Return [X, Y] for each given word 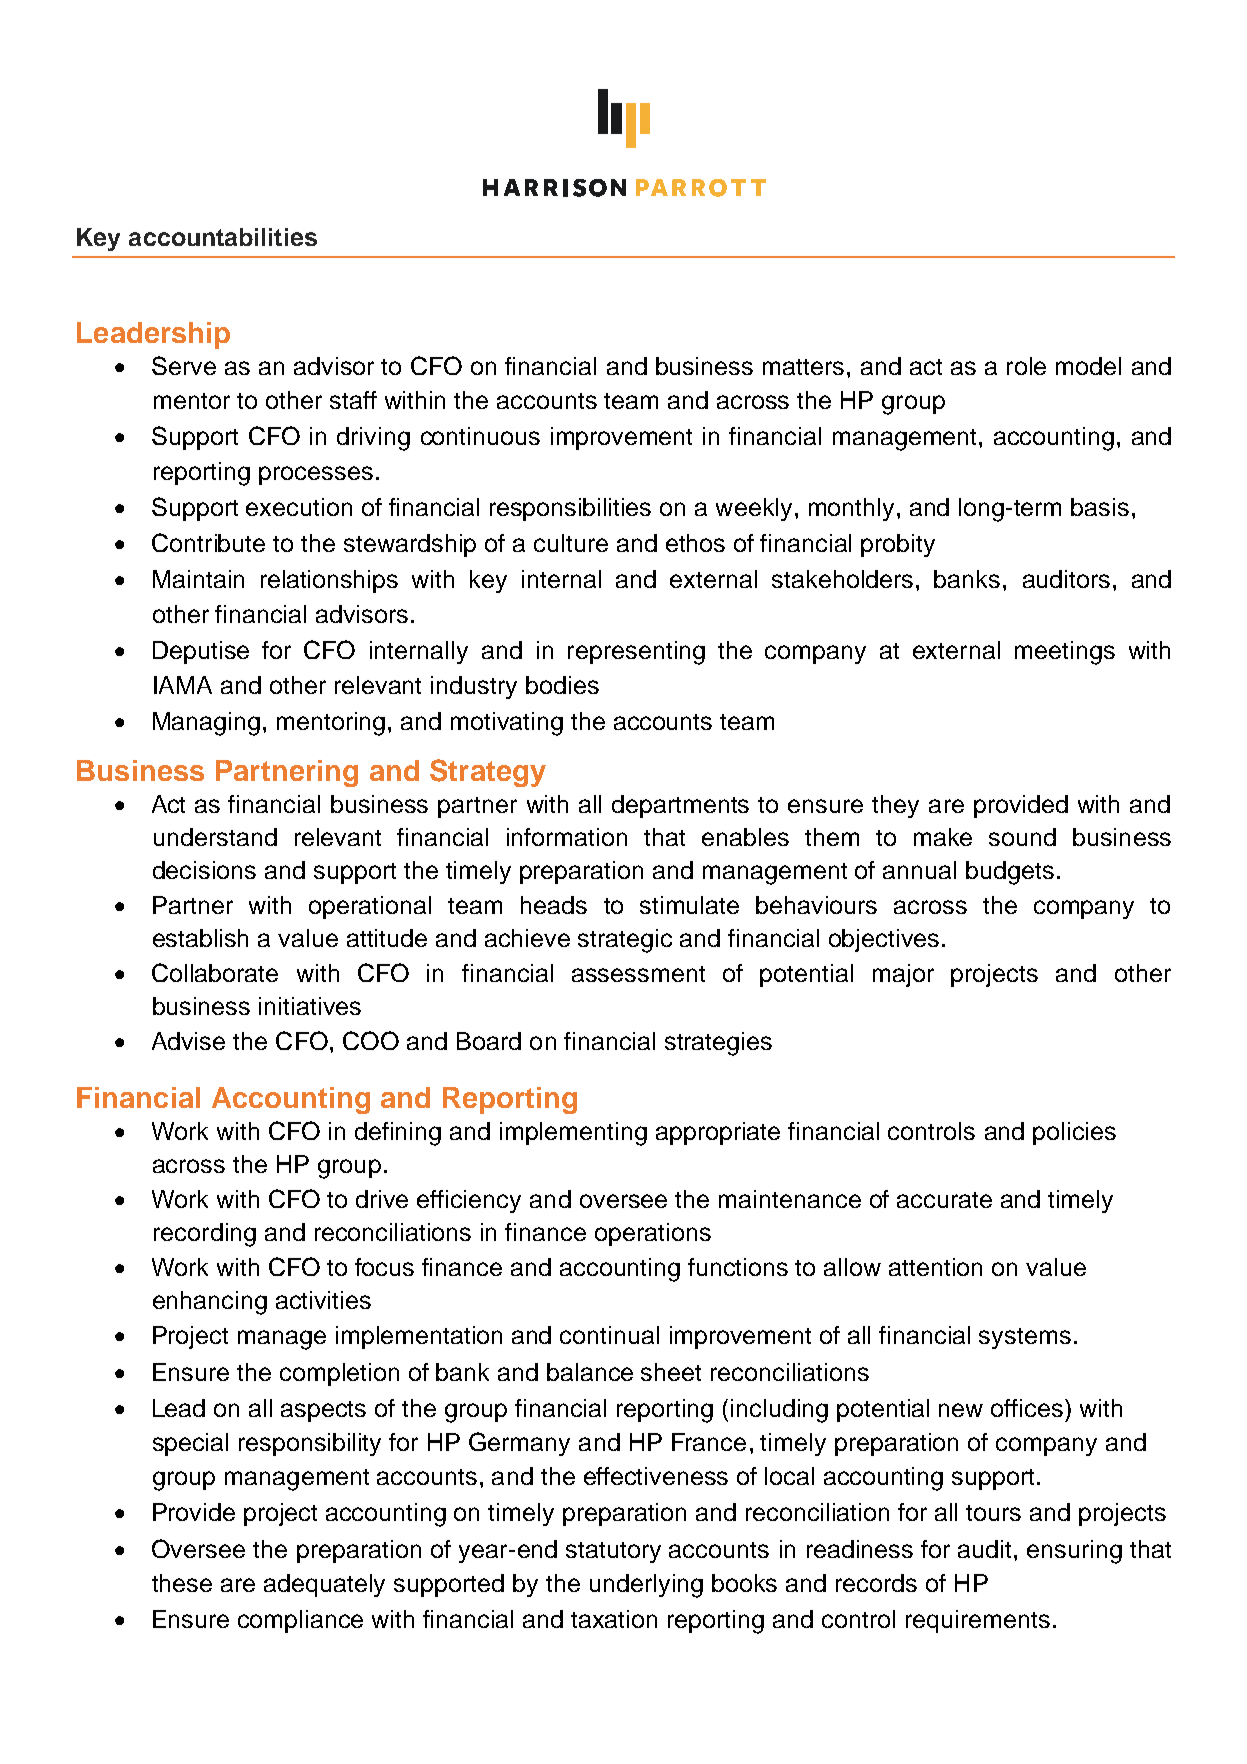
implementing [573, 1134]
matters [803, 367]
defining [398, 1134]
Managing [206, 724]
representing [636, 653]
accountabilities [223, 237]
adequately [324, 1585]
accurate [944, 1200]
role [1026, 366]
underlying [646, 1586]
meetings [1065, 653]
